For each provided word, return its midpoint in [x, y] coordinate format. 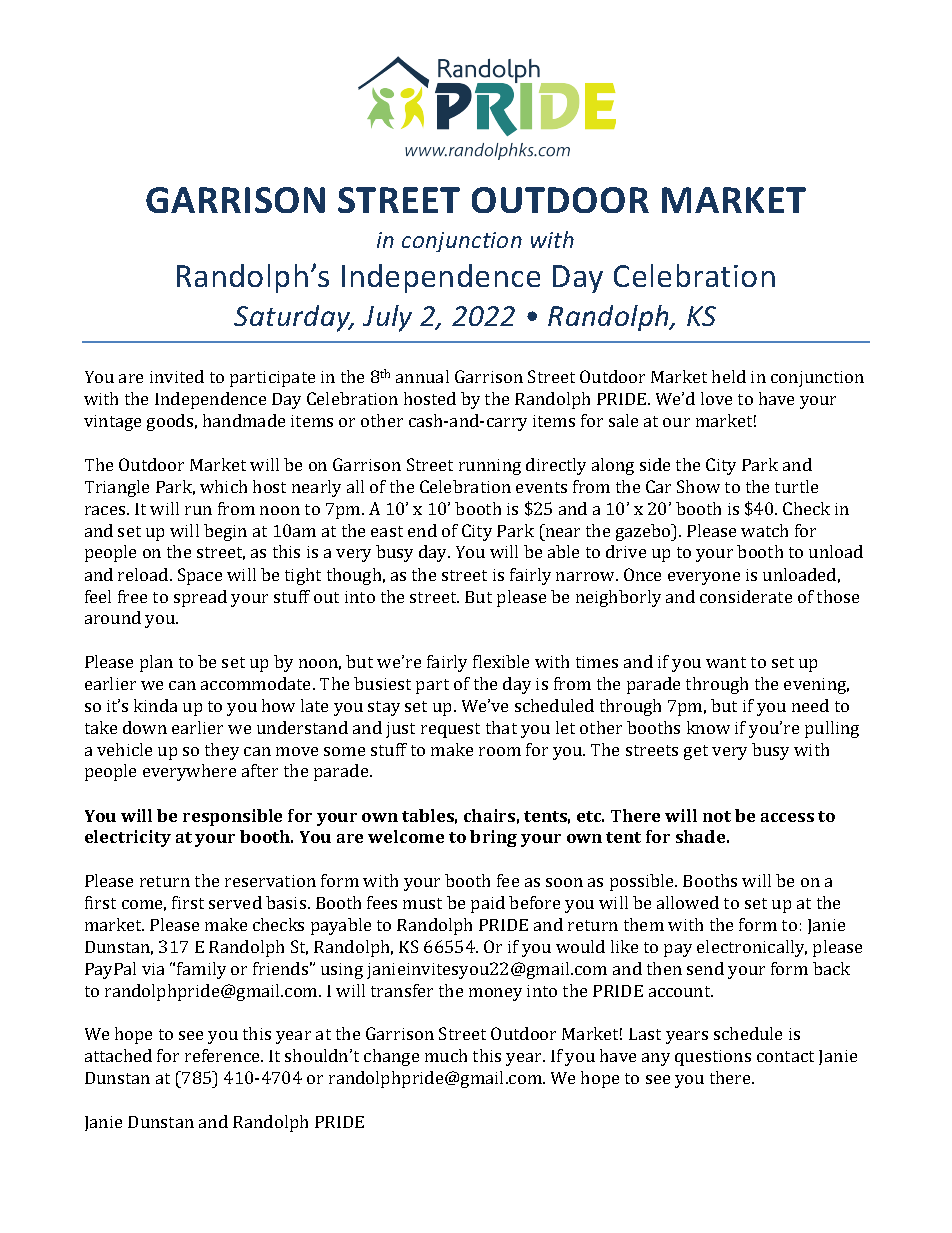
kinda [155, 705]
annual [422, 376]
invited [177, 376]
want [726, 662]
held [729, 376]
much [446, 1055]
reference [223, 1055]
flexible [501, 661]
